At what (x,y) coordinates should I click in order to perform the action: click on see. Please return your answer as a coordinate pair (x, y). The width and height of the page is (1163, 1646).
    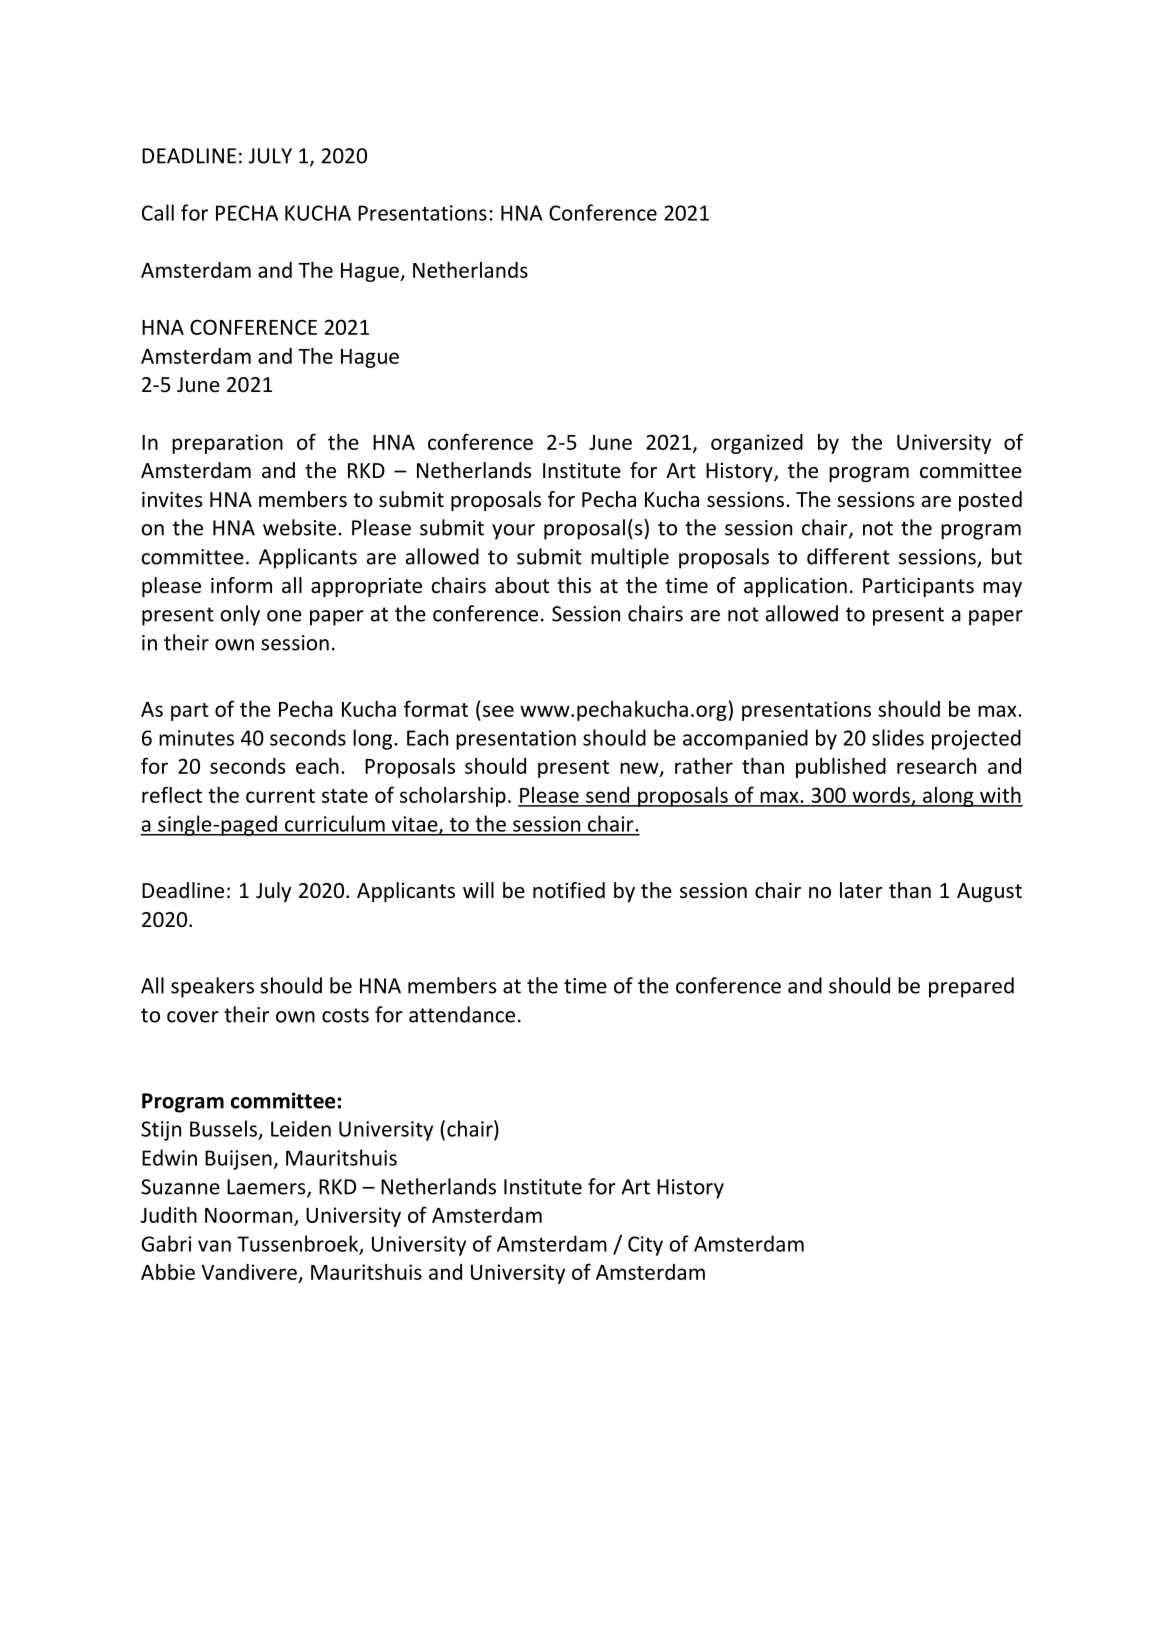
    Looking at the image, I should click on (498, 711).
